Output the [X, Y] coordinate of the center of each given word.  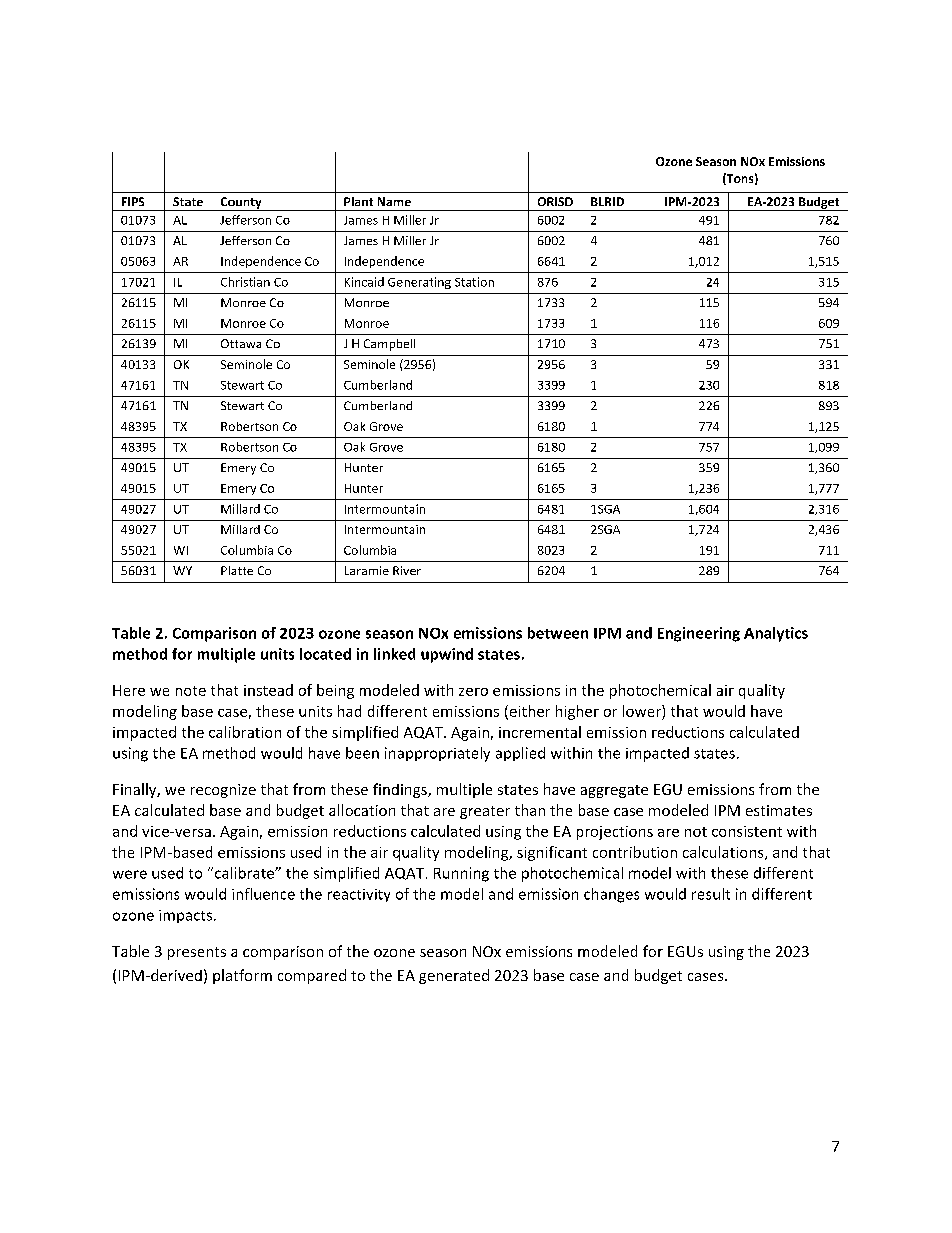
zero [473, 692]
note [191, 691]
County [241, 204]
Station [474, 282]
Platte [237, 570]
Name [394, 201]
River [407, 570]
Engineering [699, 634]
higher [577, 712]
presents [197, 953]
